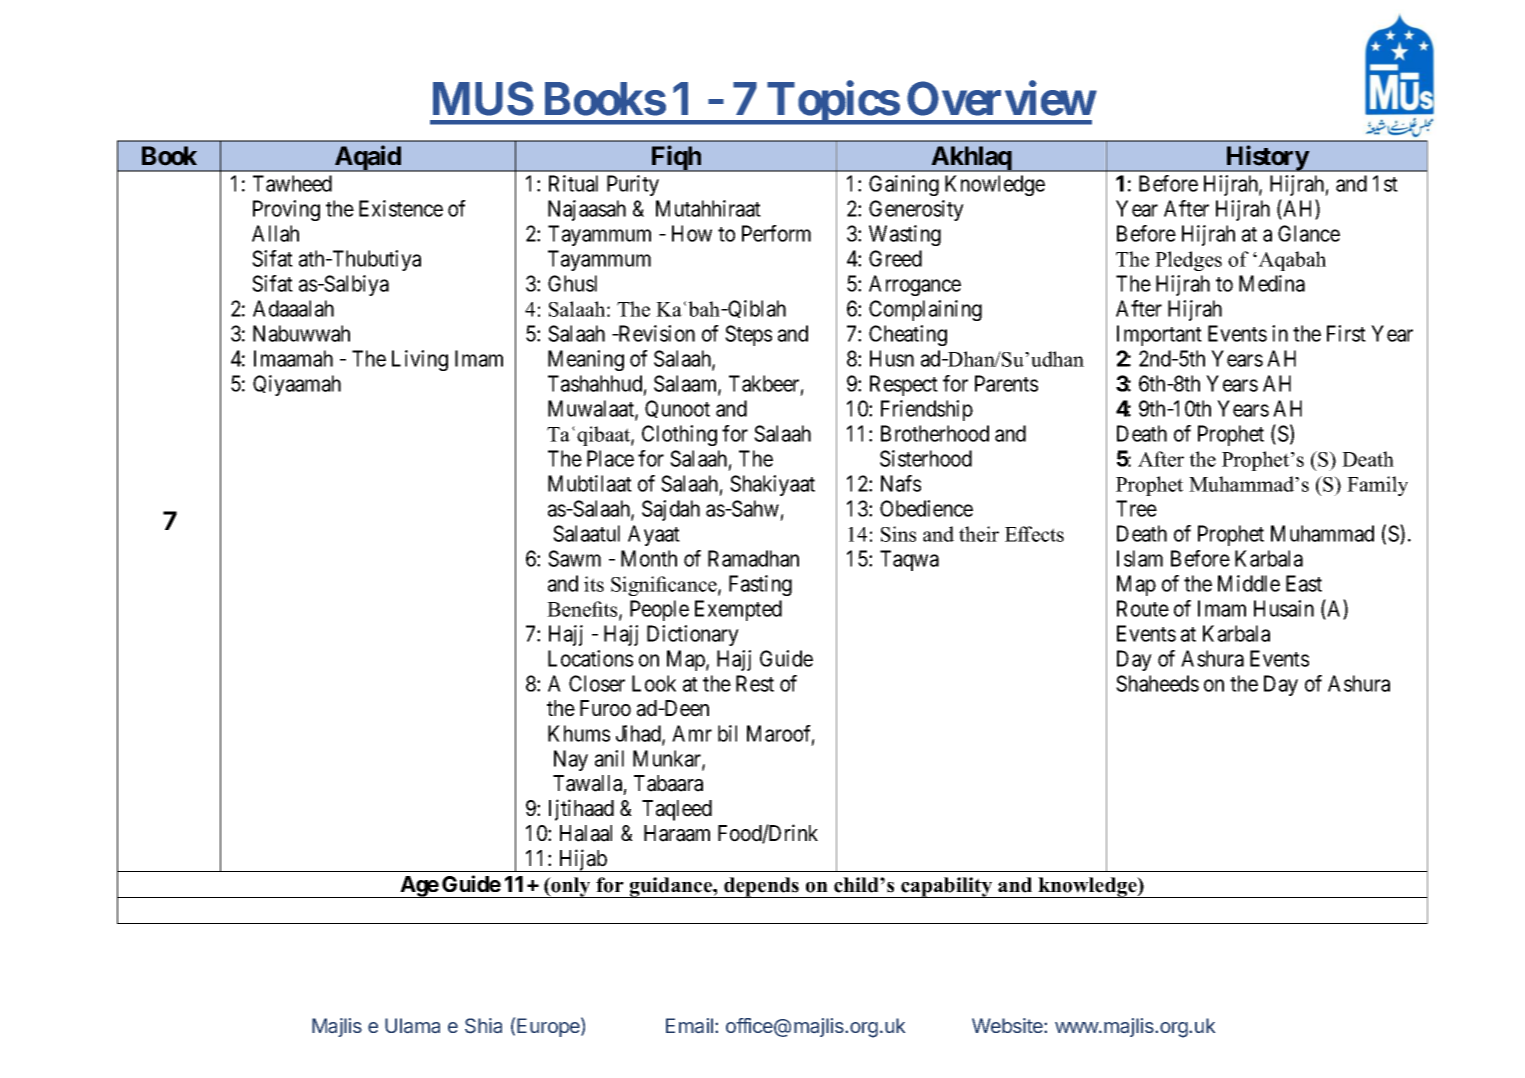 The height and width of the document is (1078, 1525). I want to click on Locations, so click(590, 658).
